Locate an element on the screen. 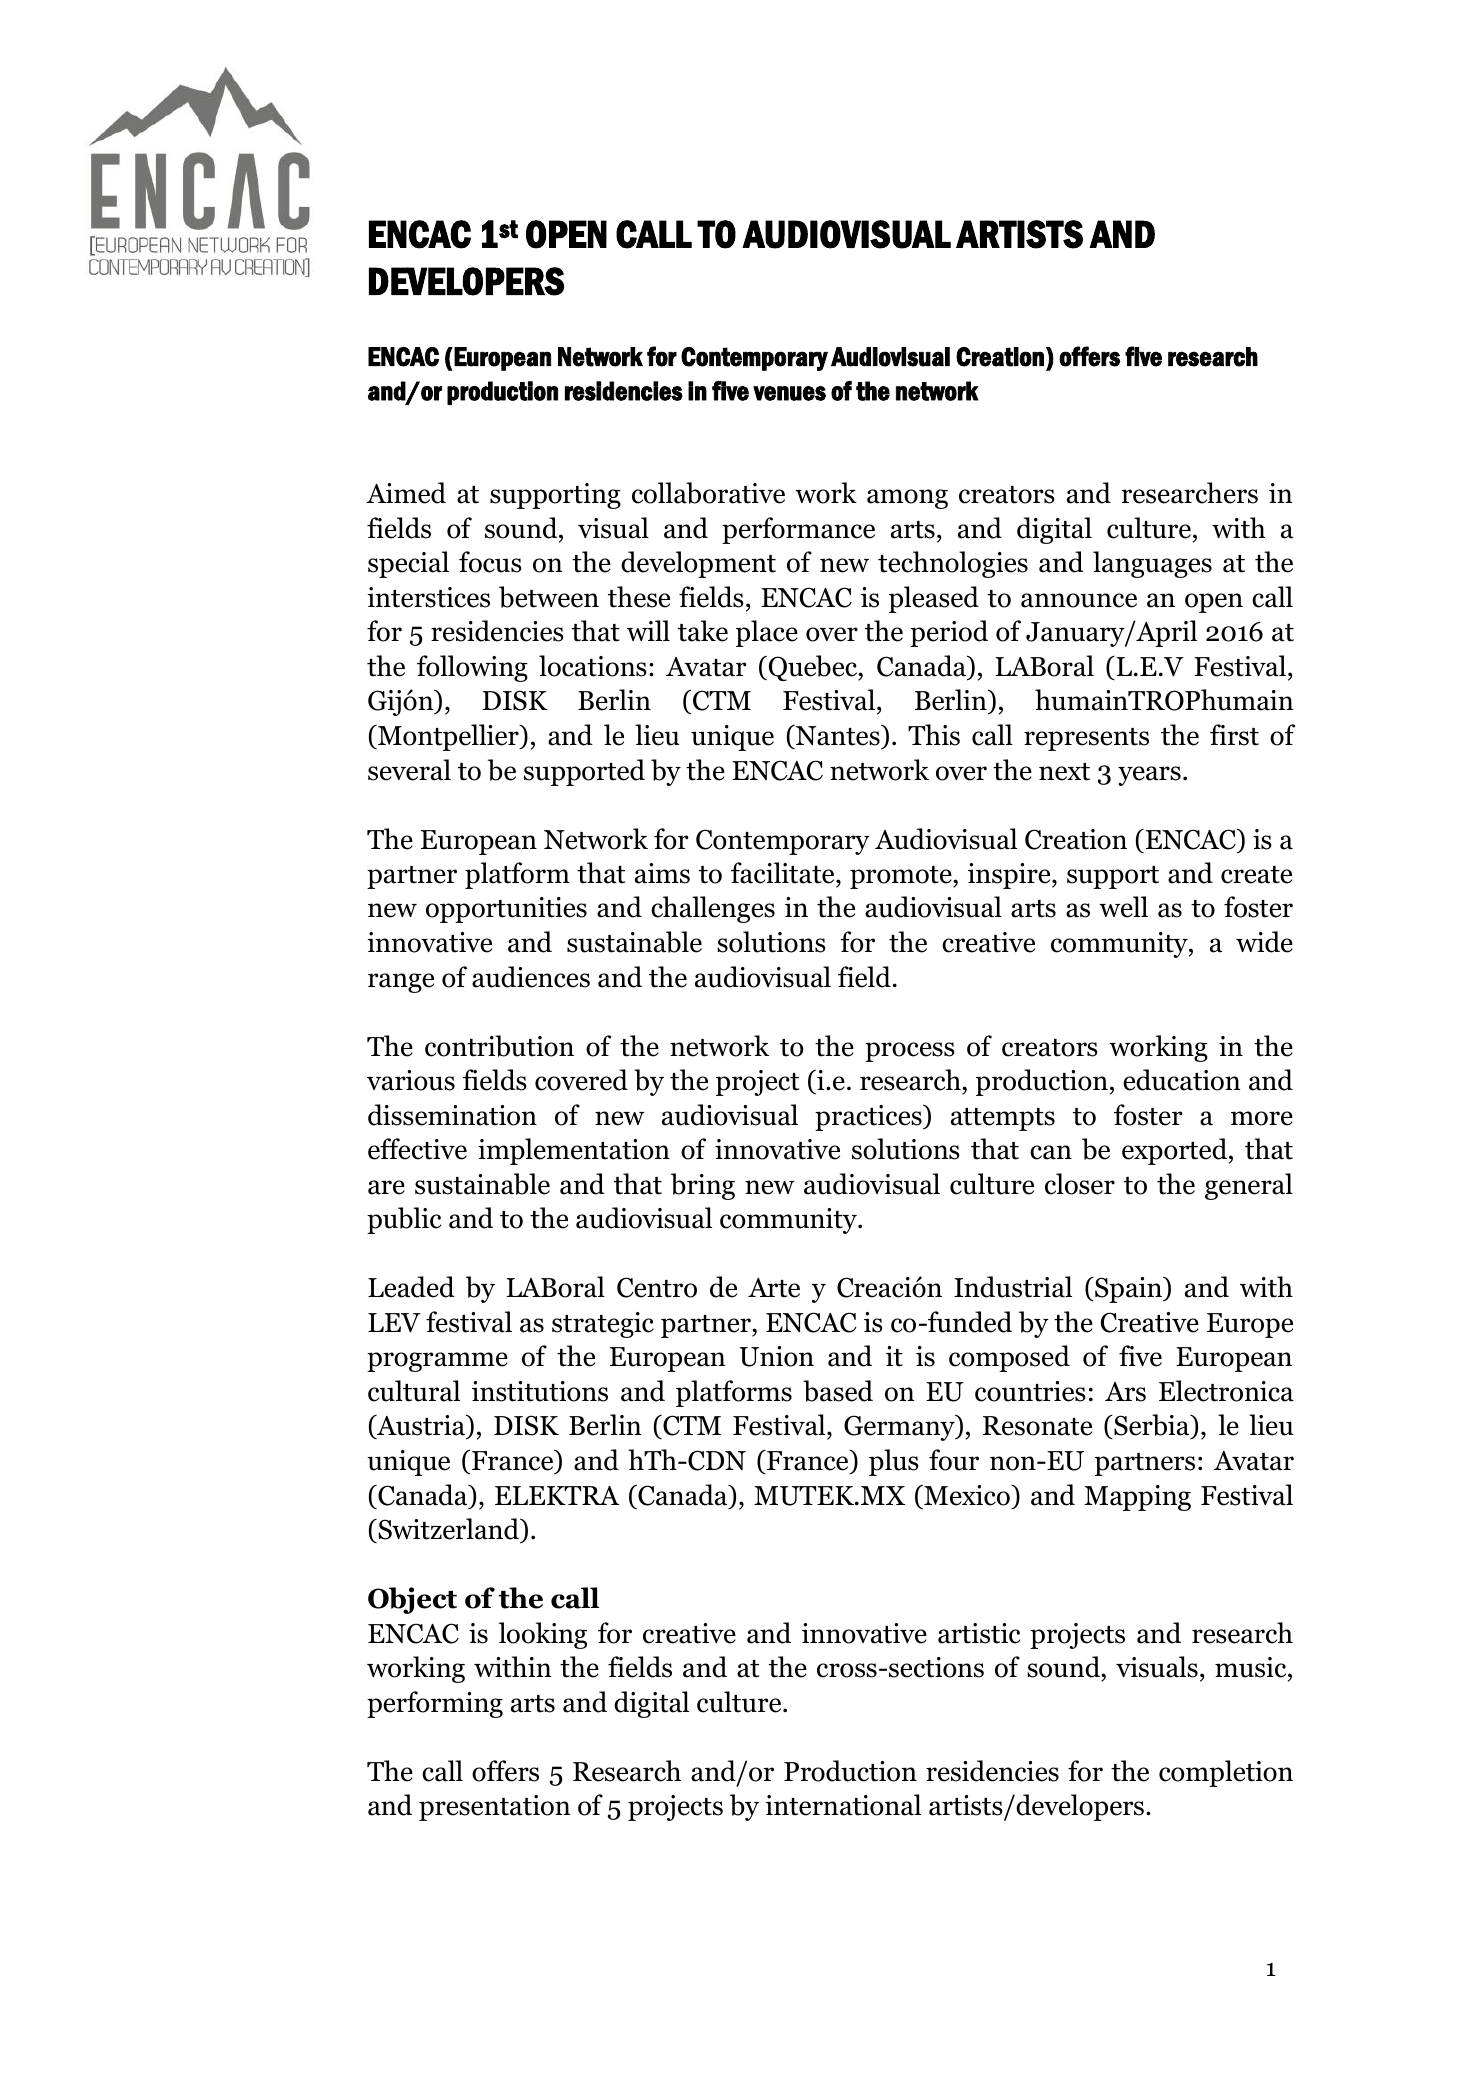 Image resolution: width=1468 pixels, height=2076 pixels. international is located at coordinates (843, 1805).
